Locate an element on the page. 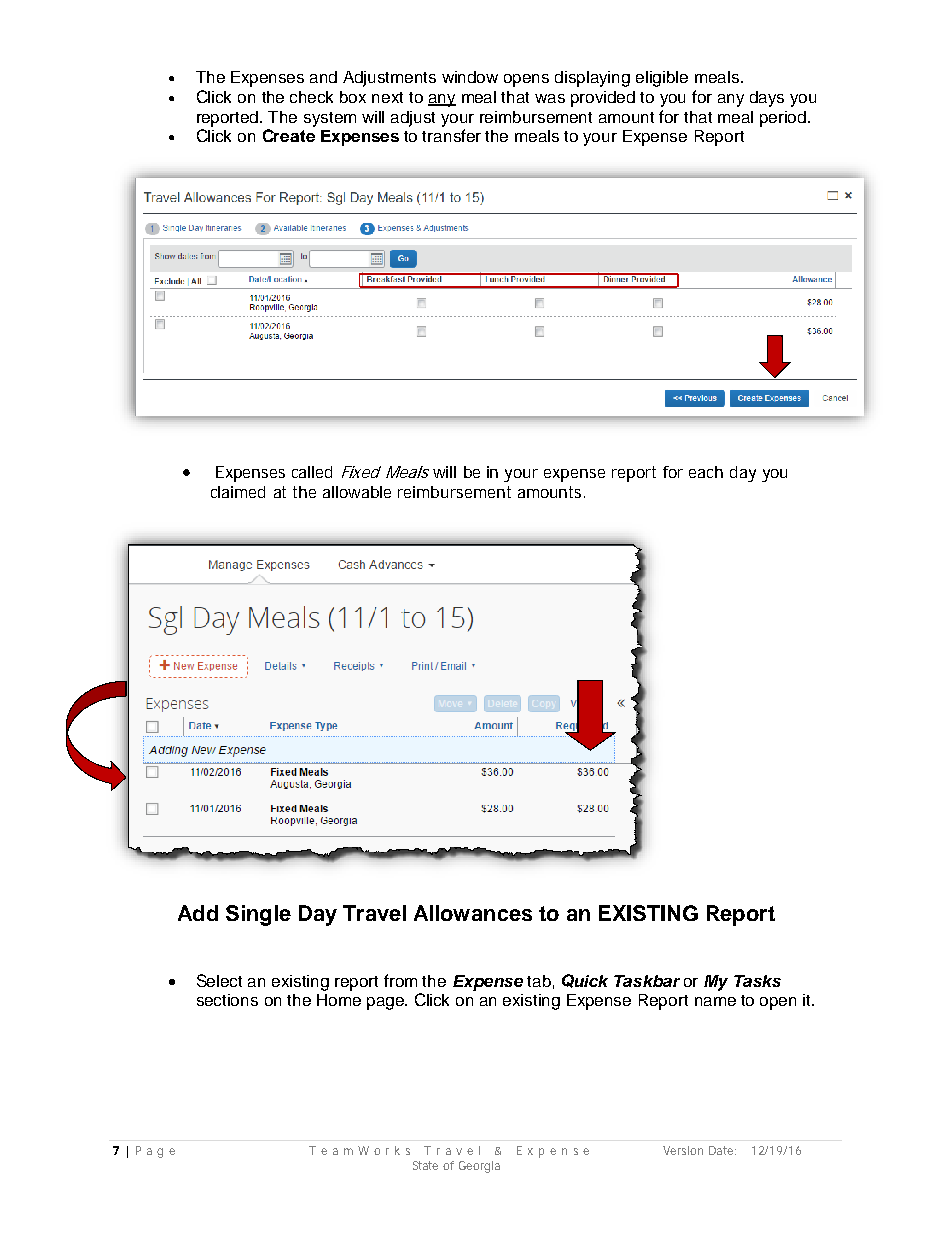 The width and height of the document is (952, 1233). days is located at coordinates (767, 99).
